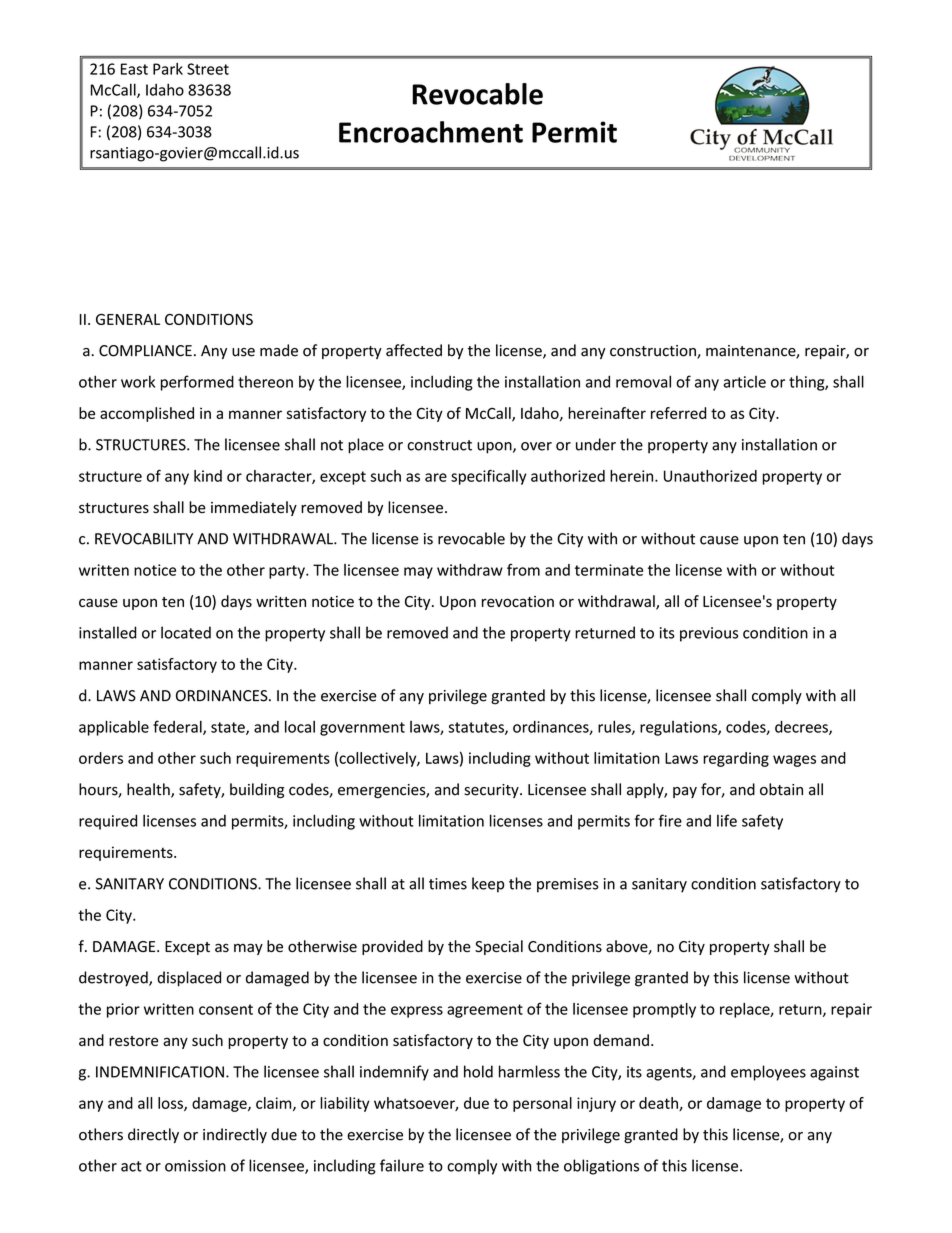  Describe the element at coordinates (518, 601) in the image. I see `revocation` at that location.
